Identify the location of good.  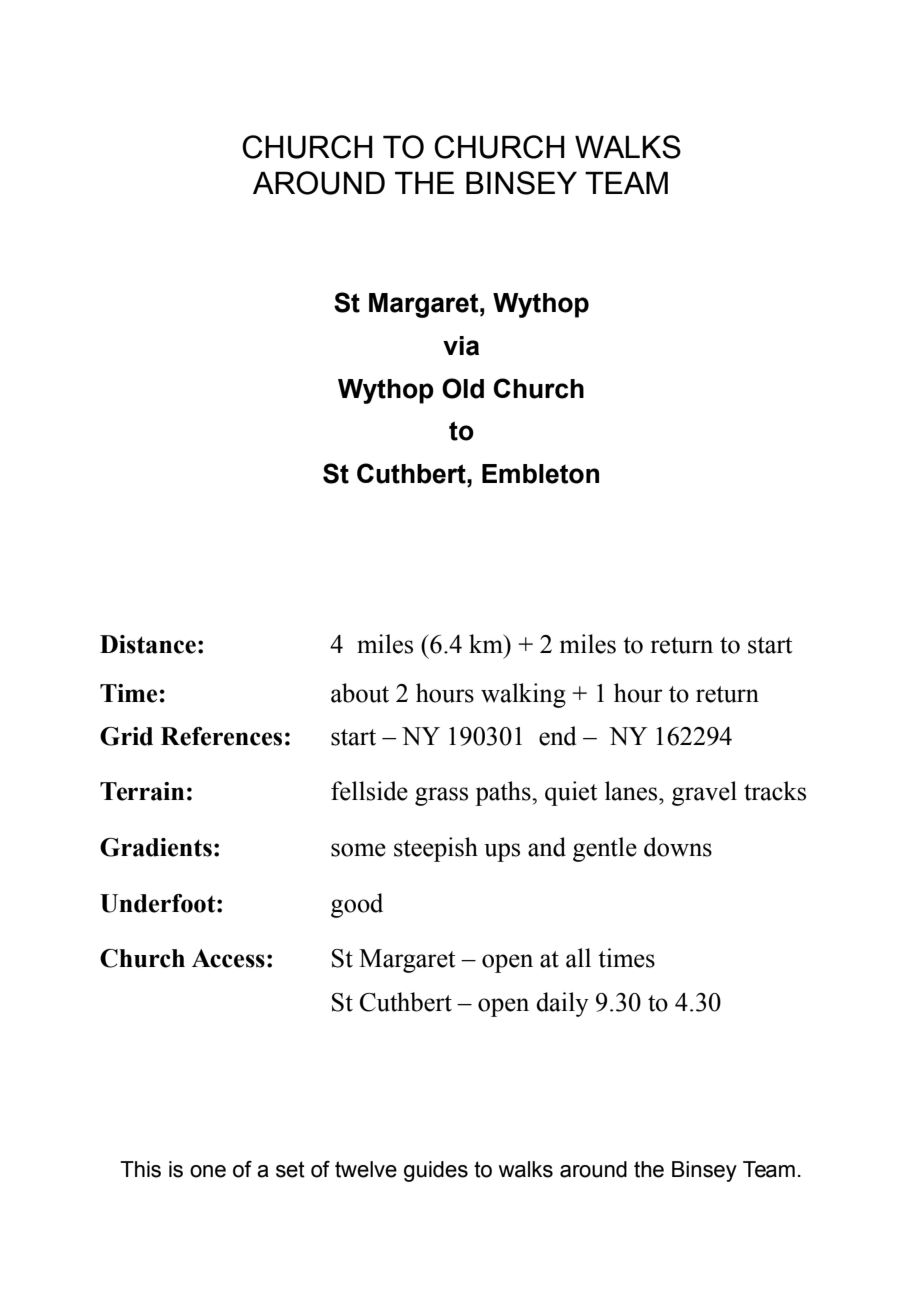
(357, 905).
